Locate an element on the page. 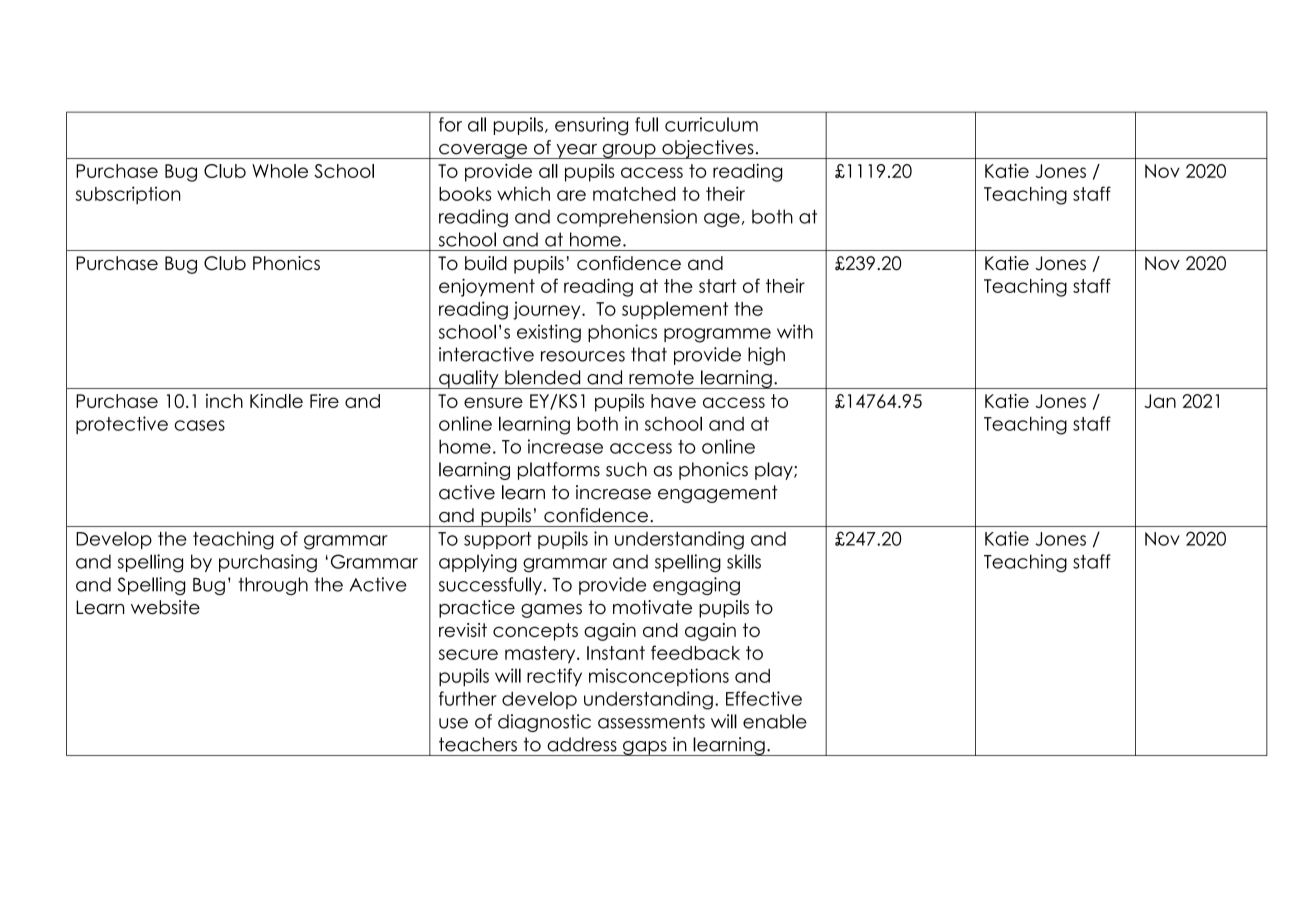  Whole is located at coordinates (280, 171).
